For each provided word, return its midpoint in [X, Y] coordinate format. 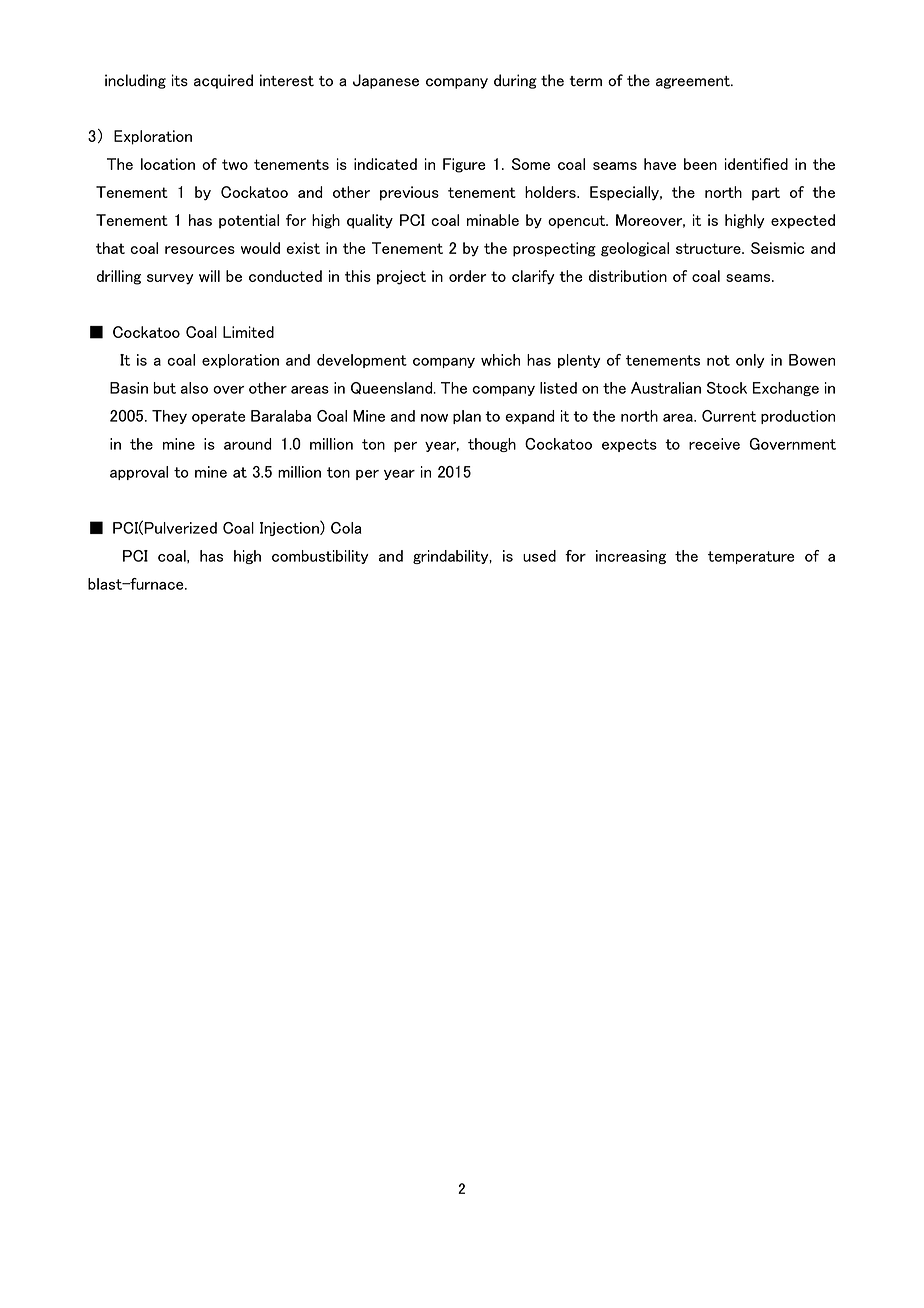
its [180, 80]
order [467, 276]
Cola [346, 528]
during [515, 81]
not [718, 360]
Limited [248, 332]
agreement [694, 82]
